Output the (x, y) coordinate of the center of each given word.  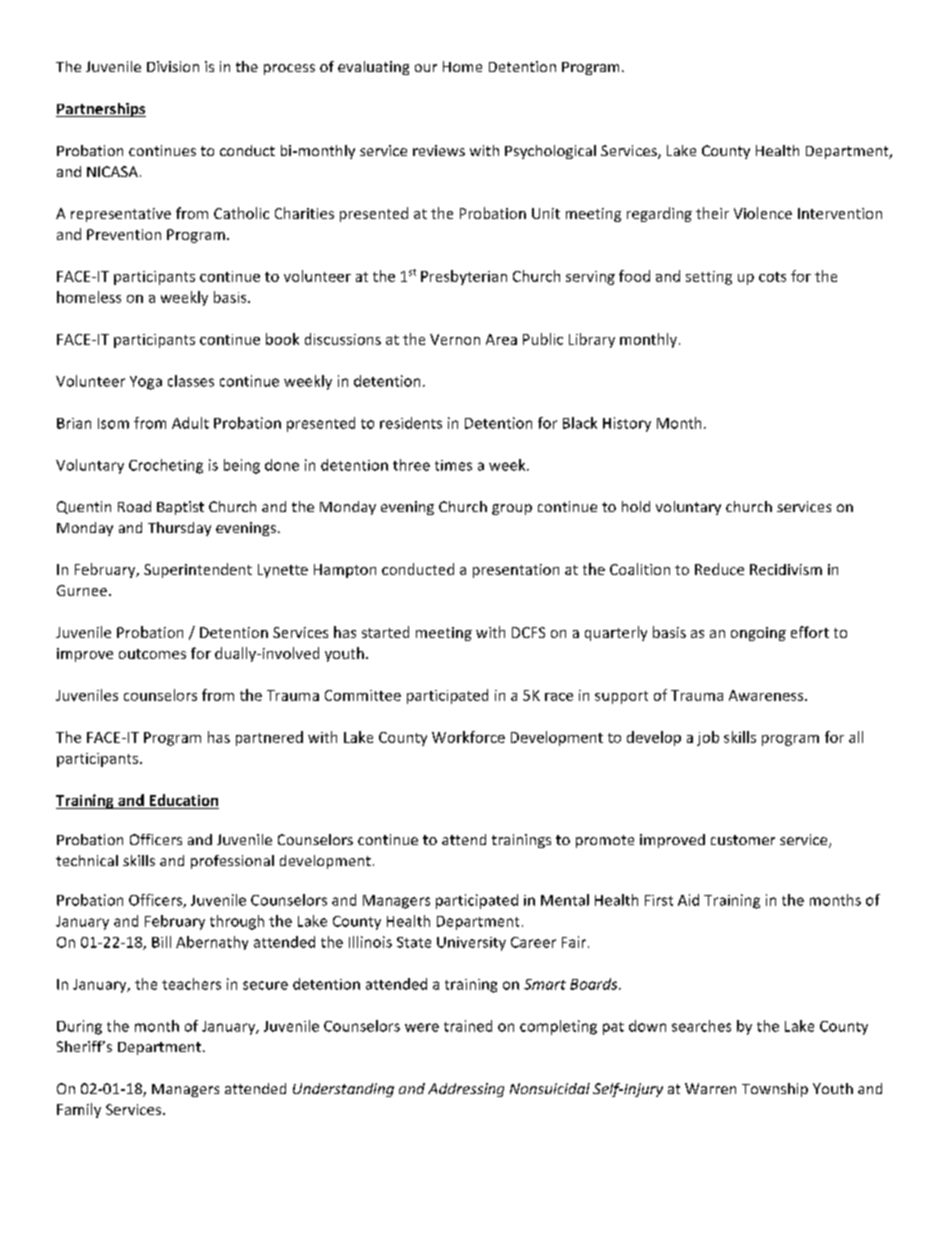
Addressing (466, 1090)
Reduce (719, 569)
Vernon (455, 339)
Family (79, 1110)
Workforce (468, 737)
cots (772, 277)
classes (191, 381)
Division (173, 66)
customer (743, 840)
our (426, 68)
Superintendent (198, 570)
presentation (516, 571)
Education (184, 800)
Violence (763, 213)
